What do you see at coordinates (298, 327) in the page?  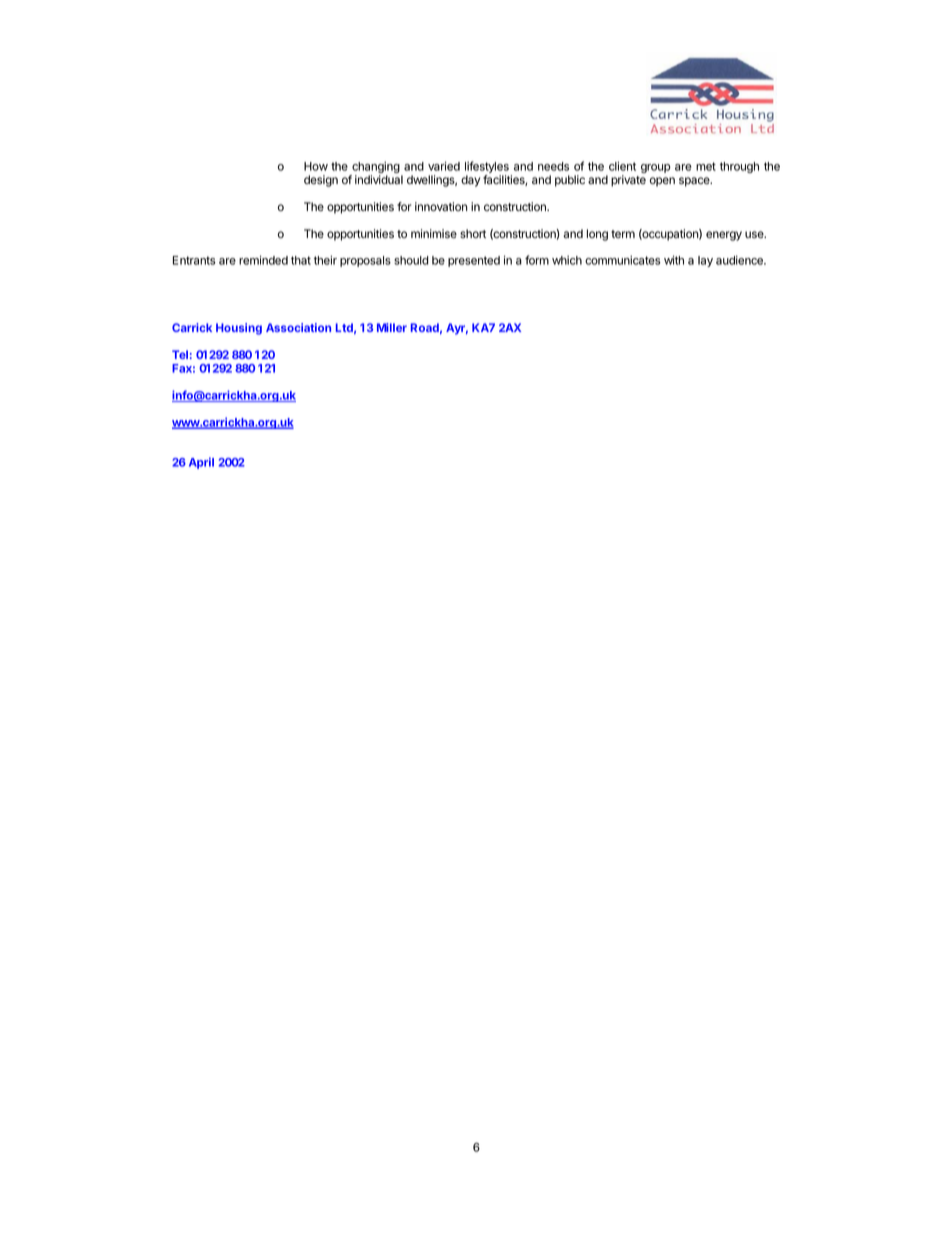 I see `Association` at bounding box center [298, 327].
